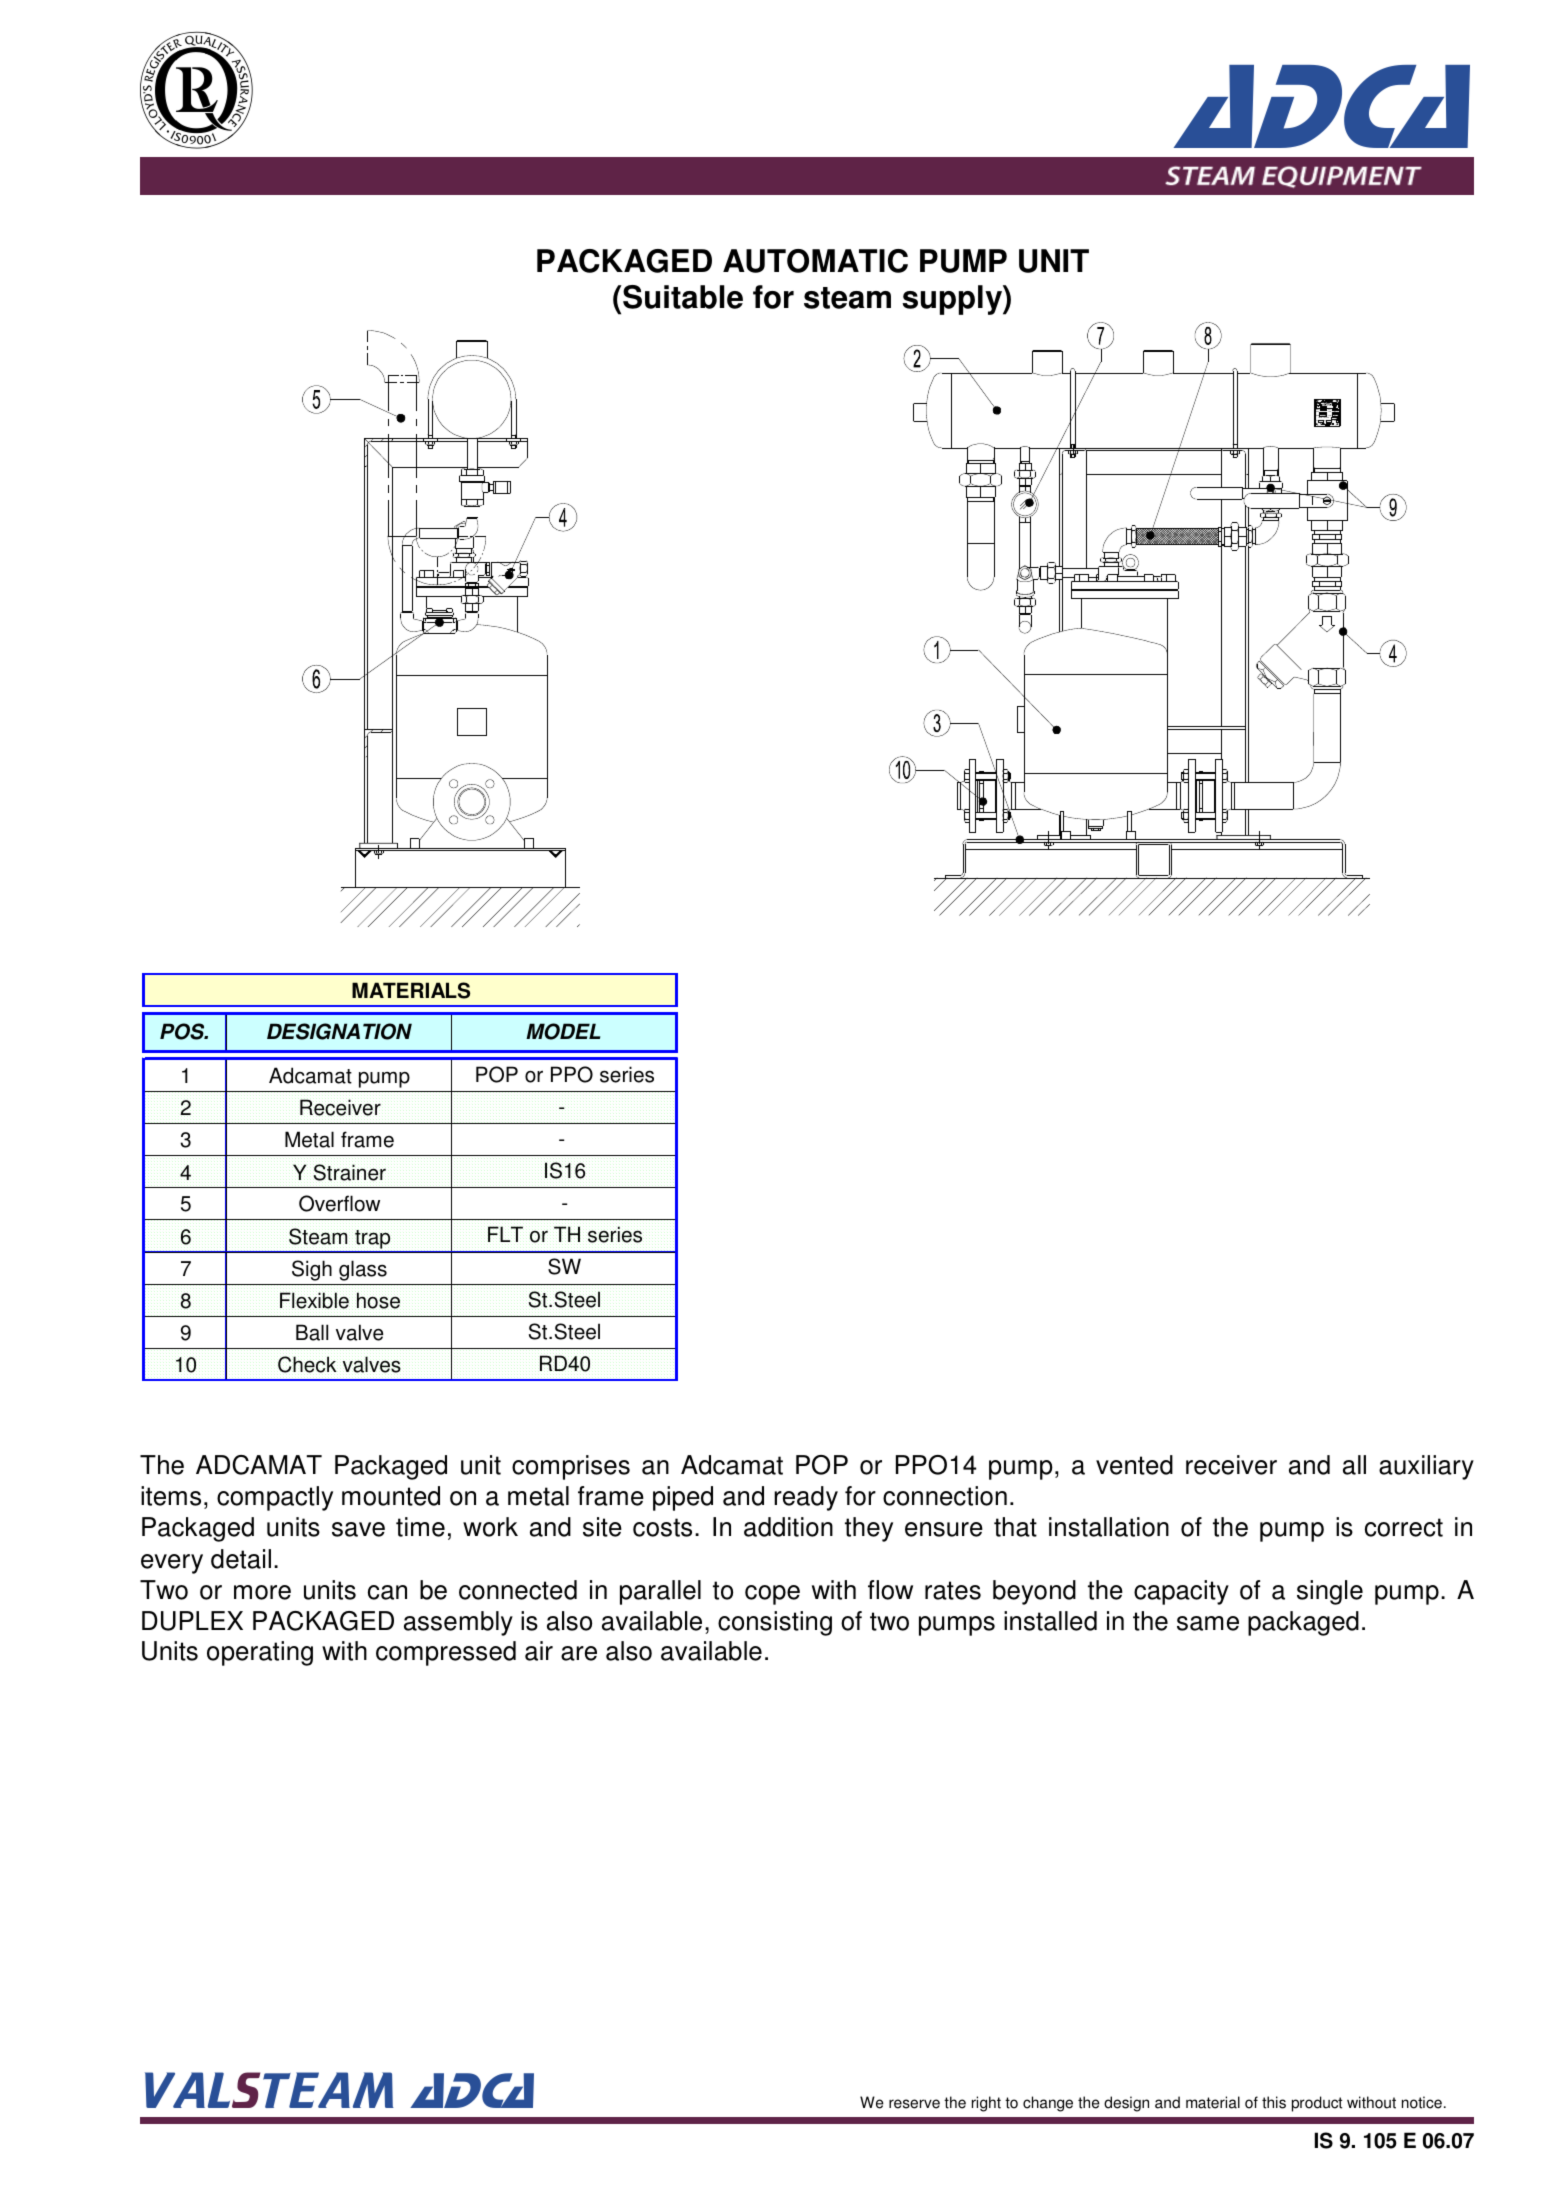 The width and height of the image is (1547, 2190). What do you see at coordinates (505, 1234) in the image?
I see `FLT` at bounding box center [505, 1234].
